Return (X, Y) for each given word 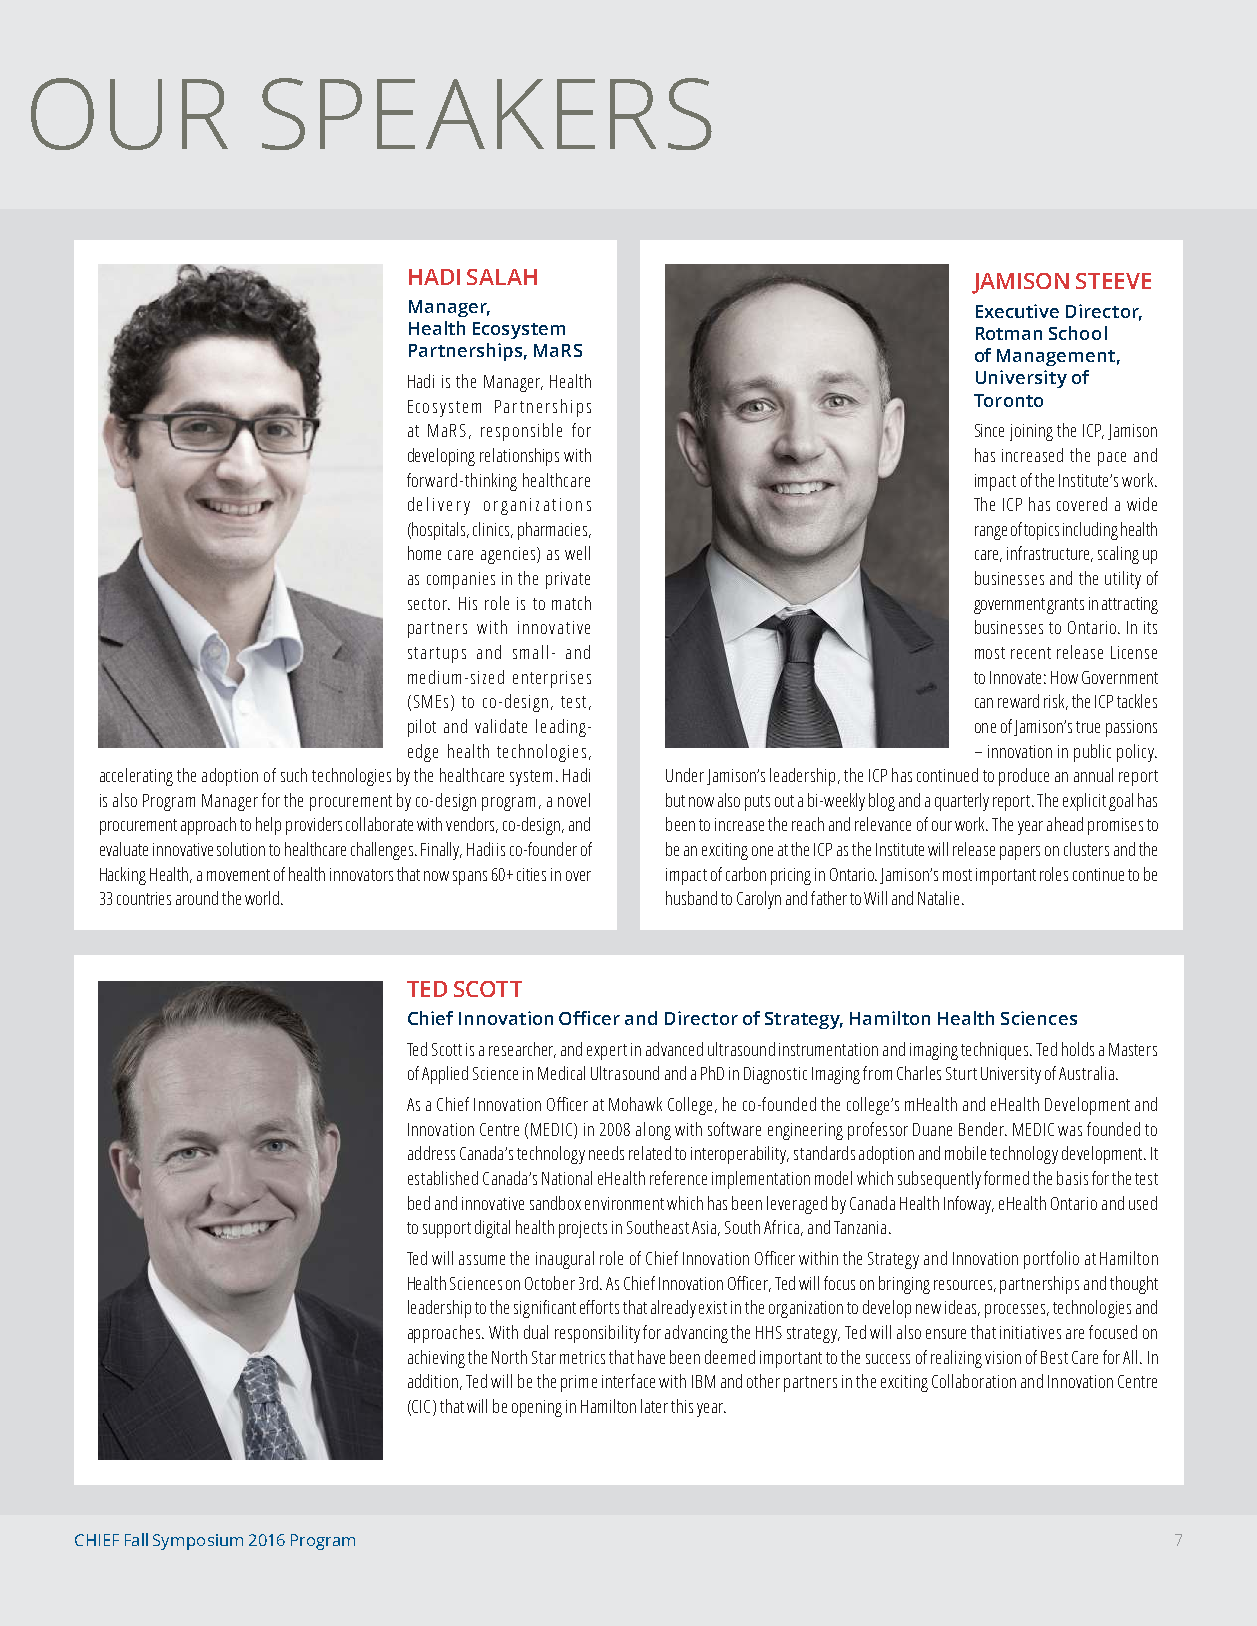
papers (1020, 853)
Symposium (198, 1542)
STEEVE (1113, 281)
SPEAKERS (487, 114)
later (654, 1406)
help (268, 826)
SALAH (502, 277)
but (675, 800)
